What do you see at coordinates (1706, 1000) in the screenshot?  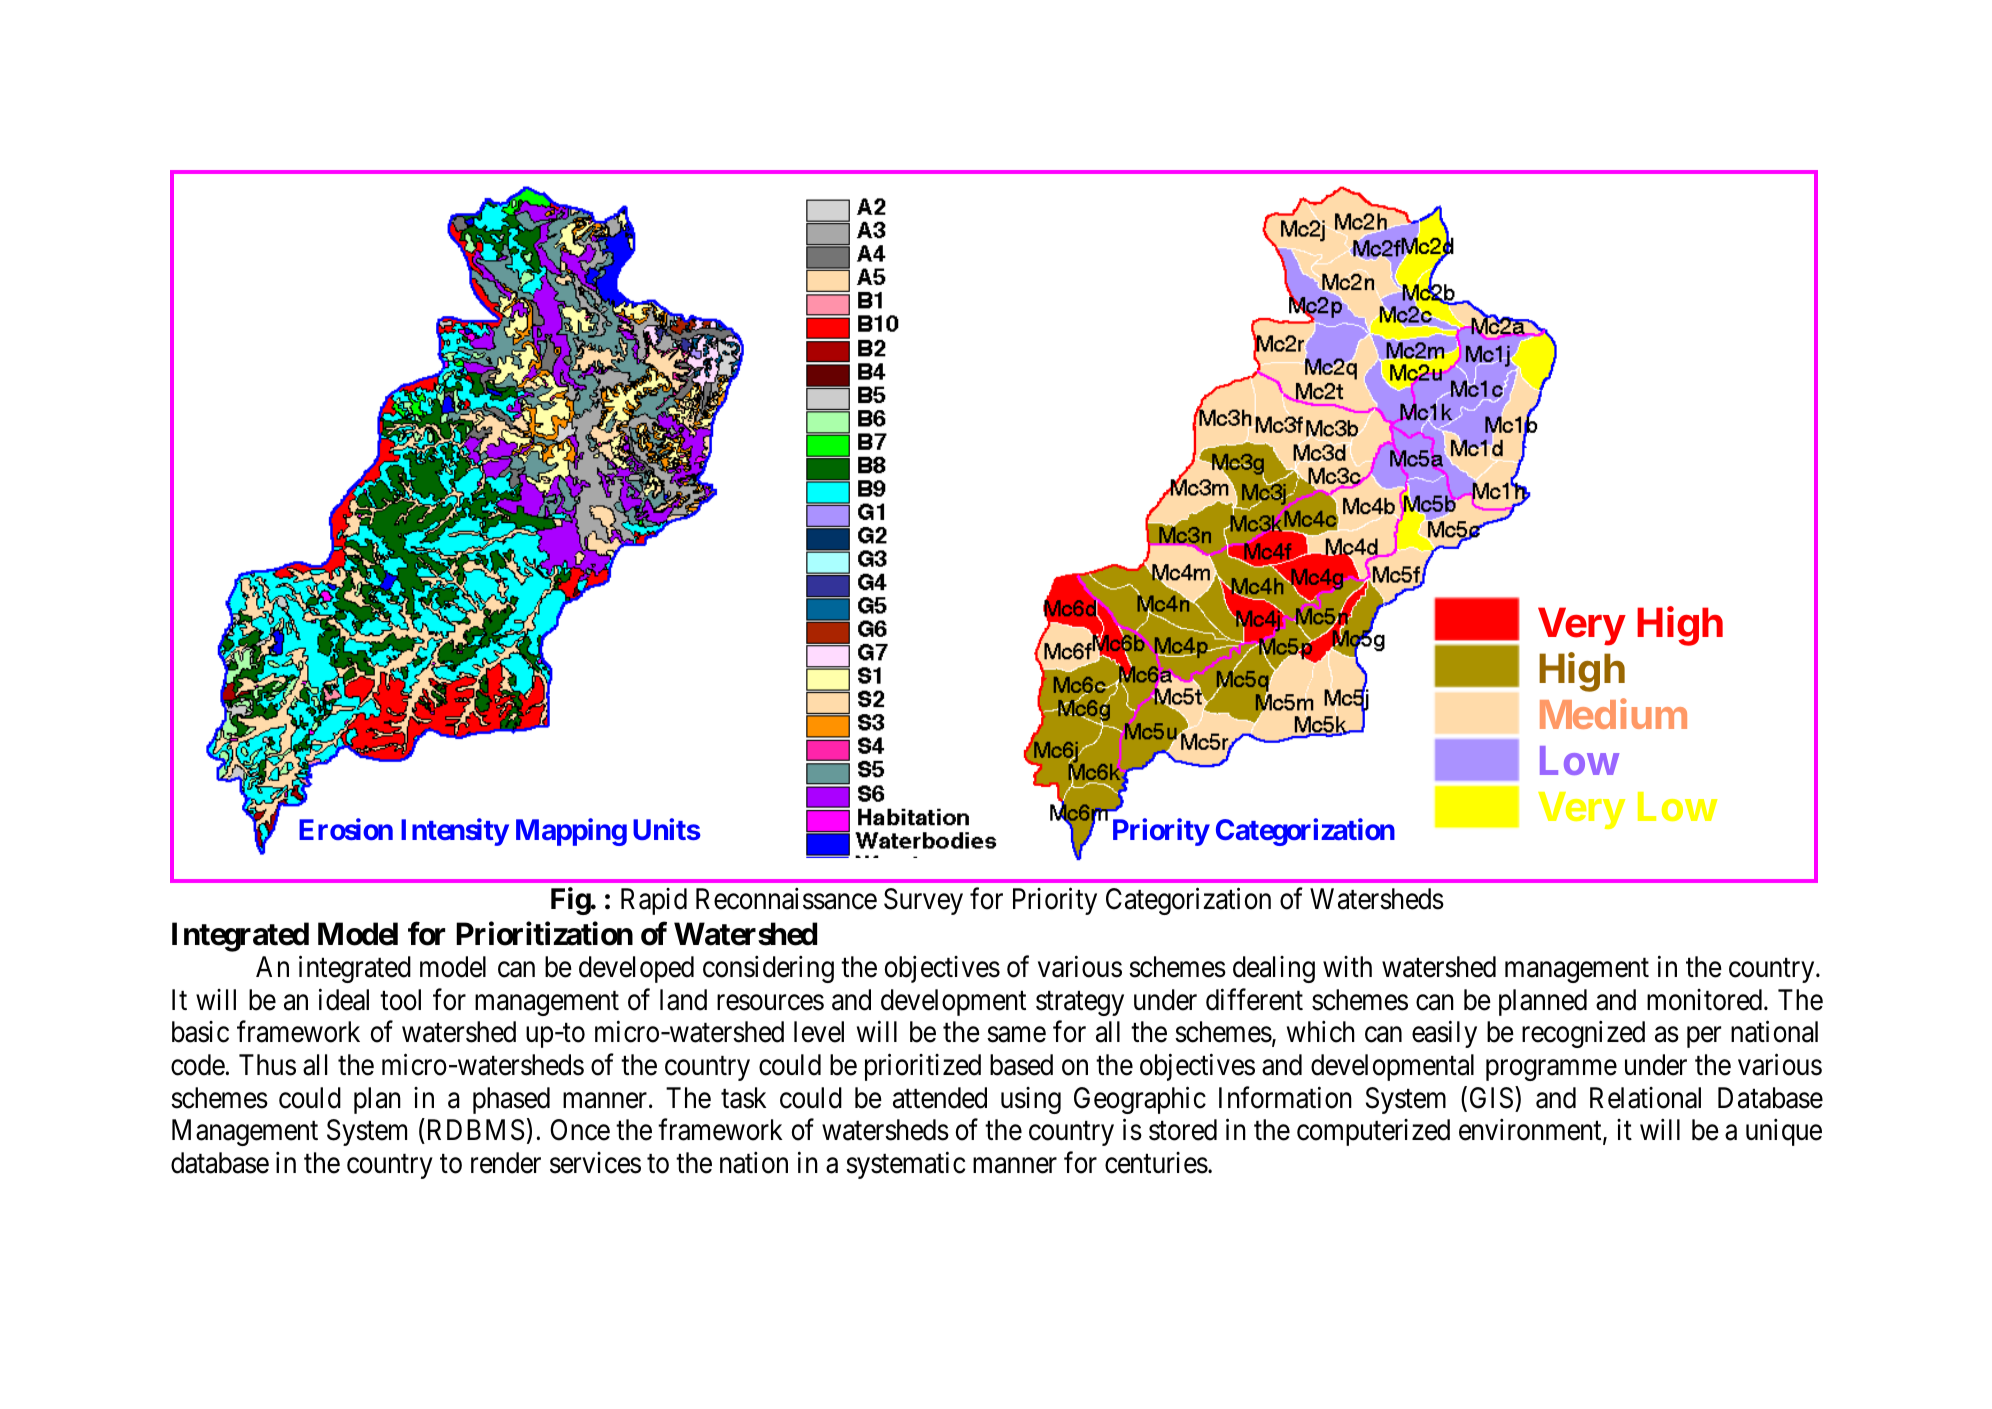 I see `monitored` at bounding box center [1706, 1000].
